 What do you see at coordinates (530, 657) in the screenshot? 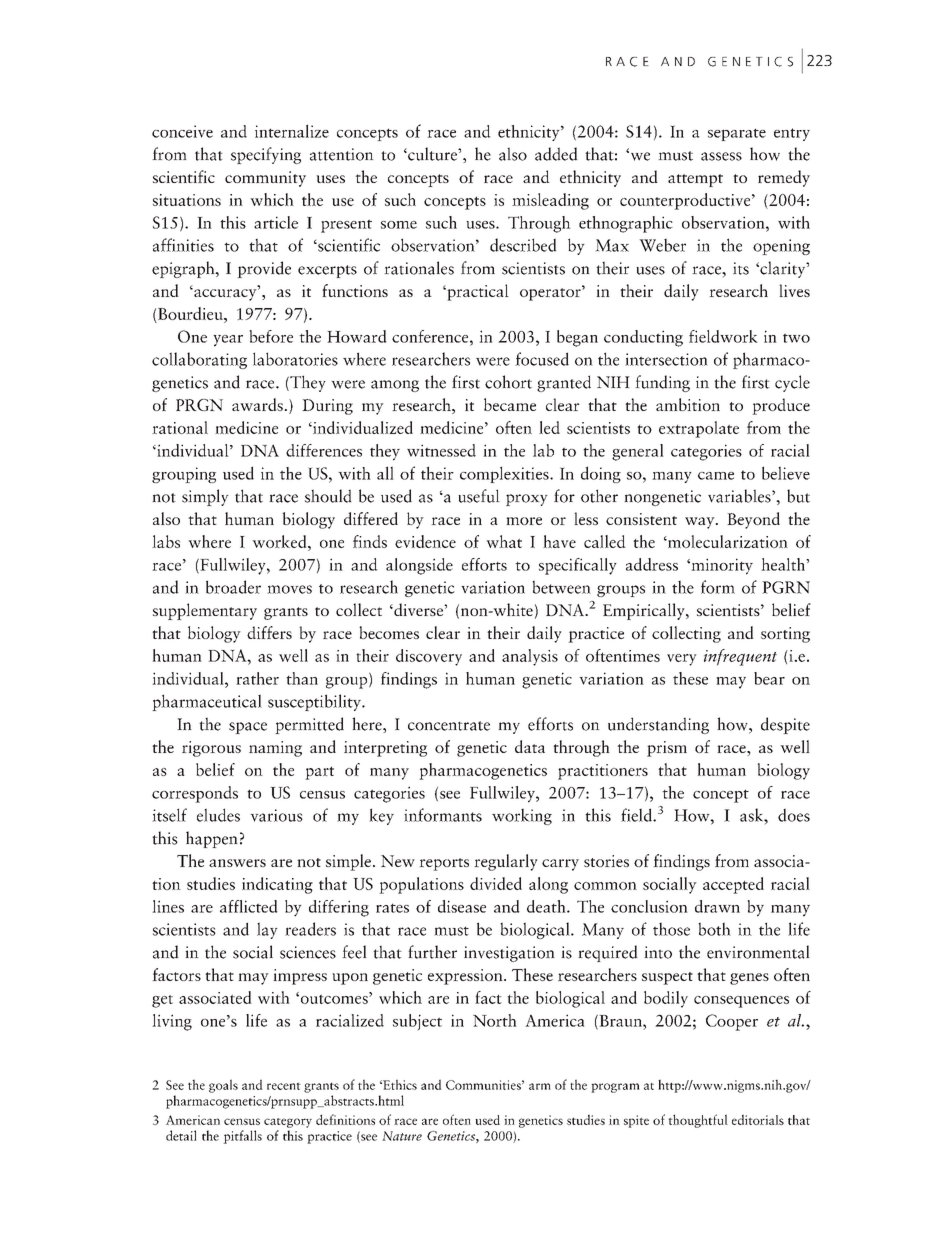
I see `analysis` at bounding box center [530, 657].
